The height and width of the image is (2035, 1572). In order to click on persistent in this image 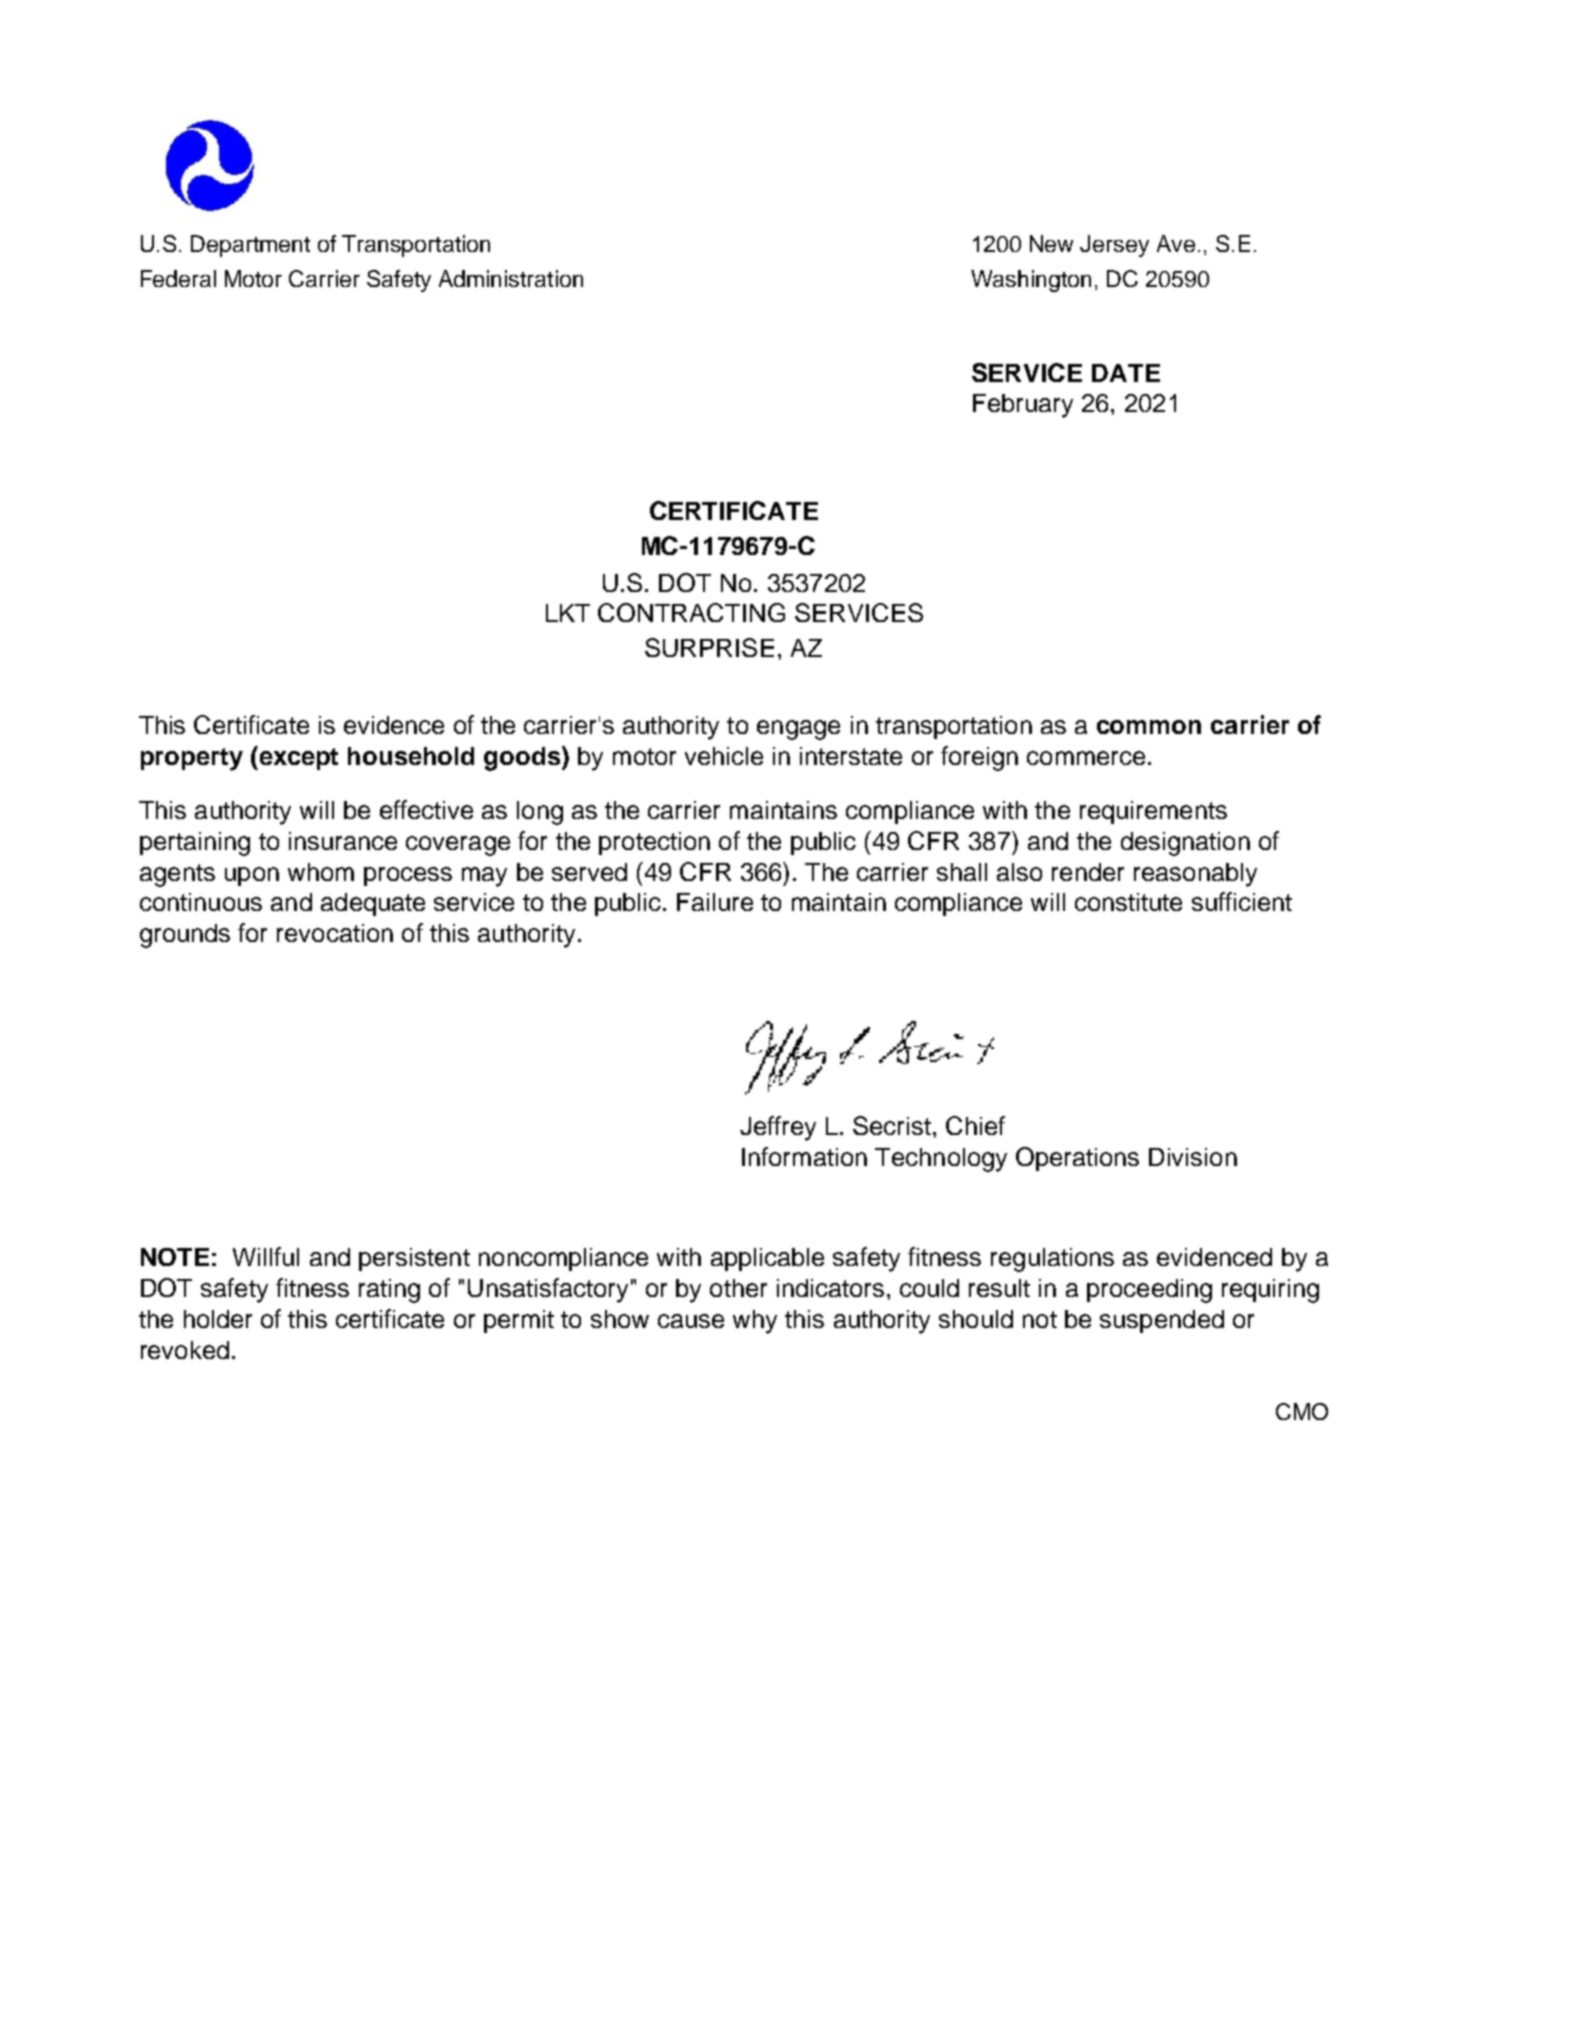, I will do `click(414, 1259)`.
